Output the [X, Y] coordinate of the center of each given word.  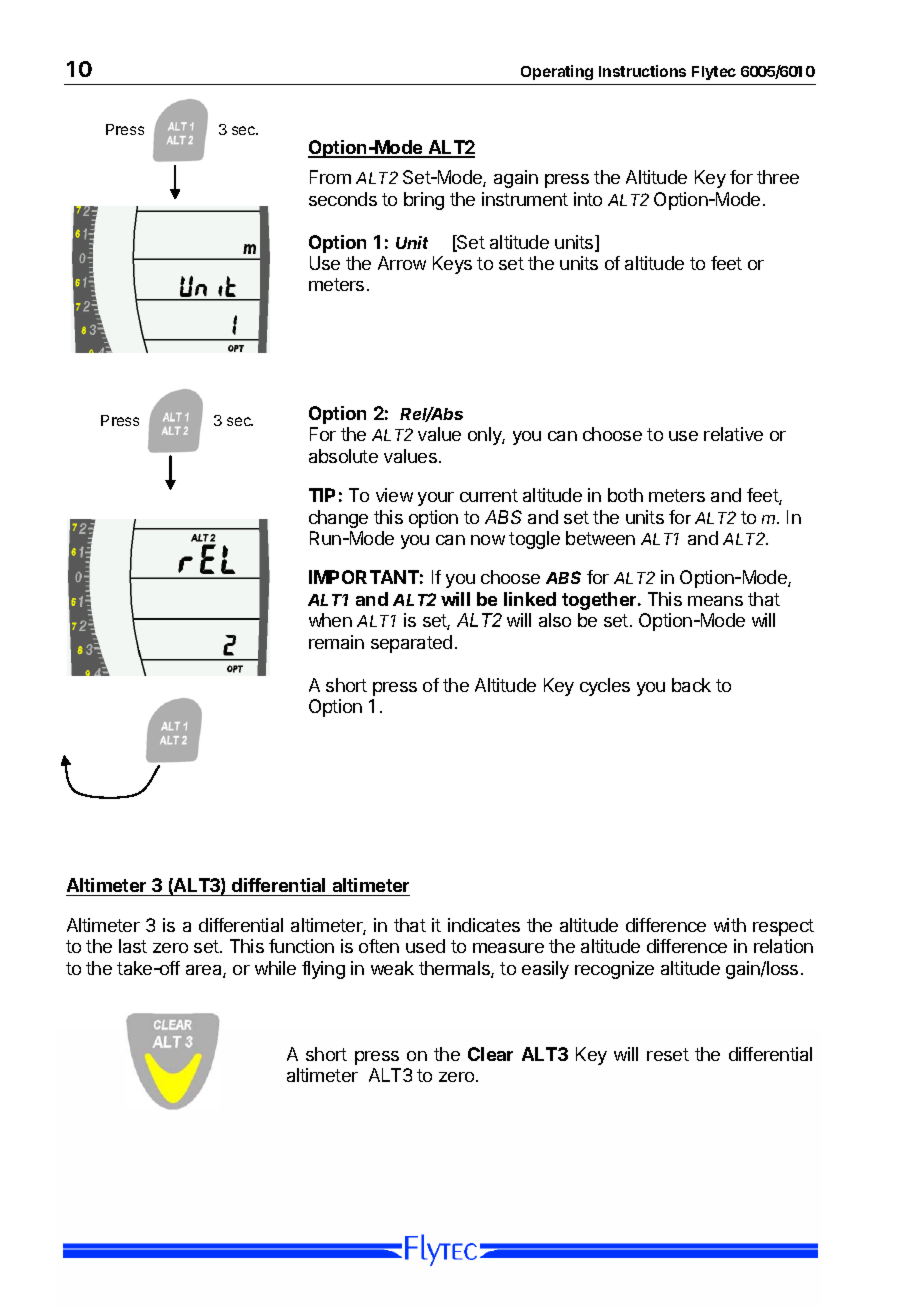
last [133, 946]
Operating [557, 72]
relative [733, 434]
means [715, 601]
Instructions [642, 71]
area [205, 971]
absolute [343, 456]
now [488, 540]
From [330, 177]
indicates [484, 925]
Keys [452, 265]
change [338, 519]
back [691, 685]
